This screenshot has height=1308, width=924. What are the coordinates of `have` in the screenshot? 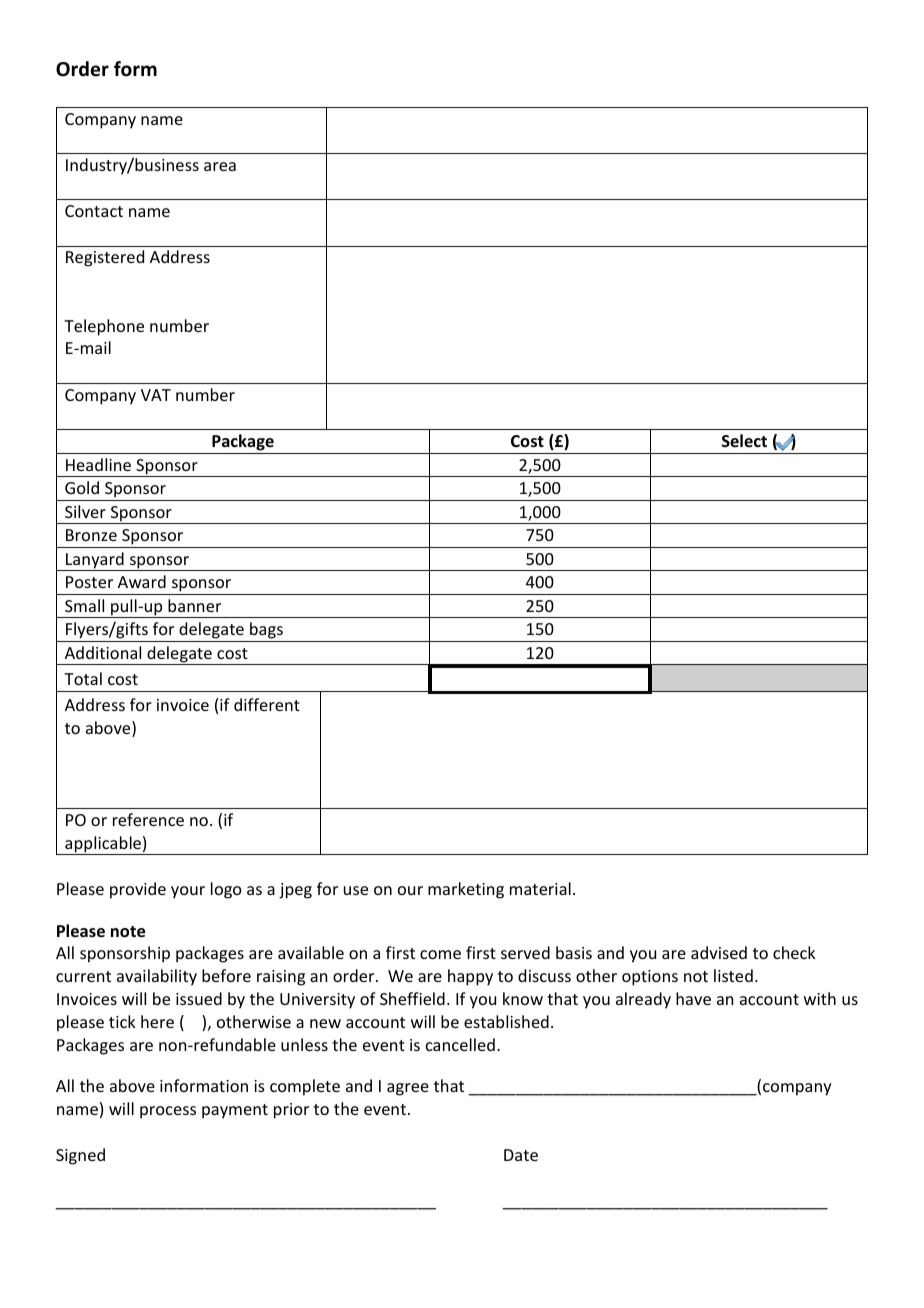 It's located at (693, 998).
